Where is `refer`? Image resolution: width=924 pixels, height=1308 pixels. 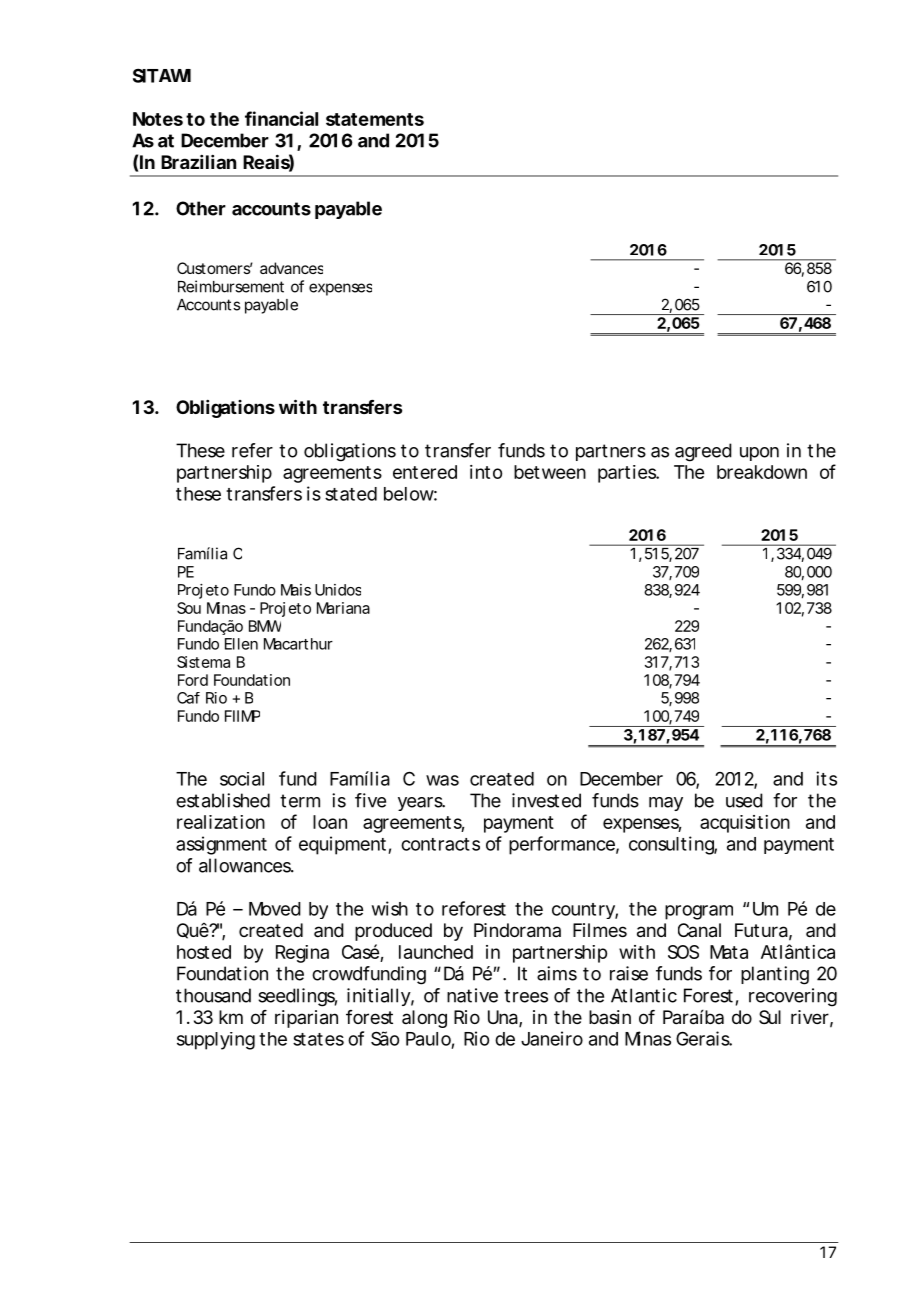
refer is located at coordinates (252, 450).
